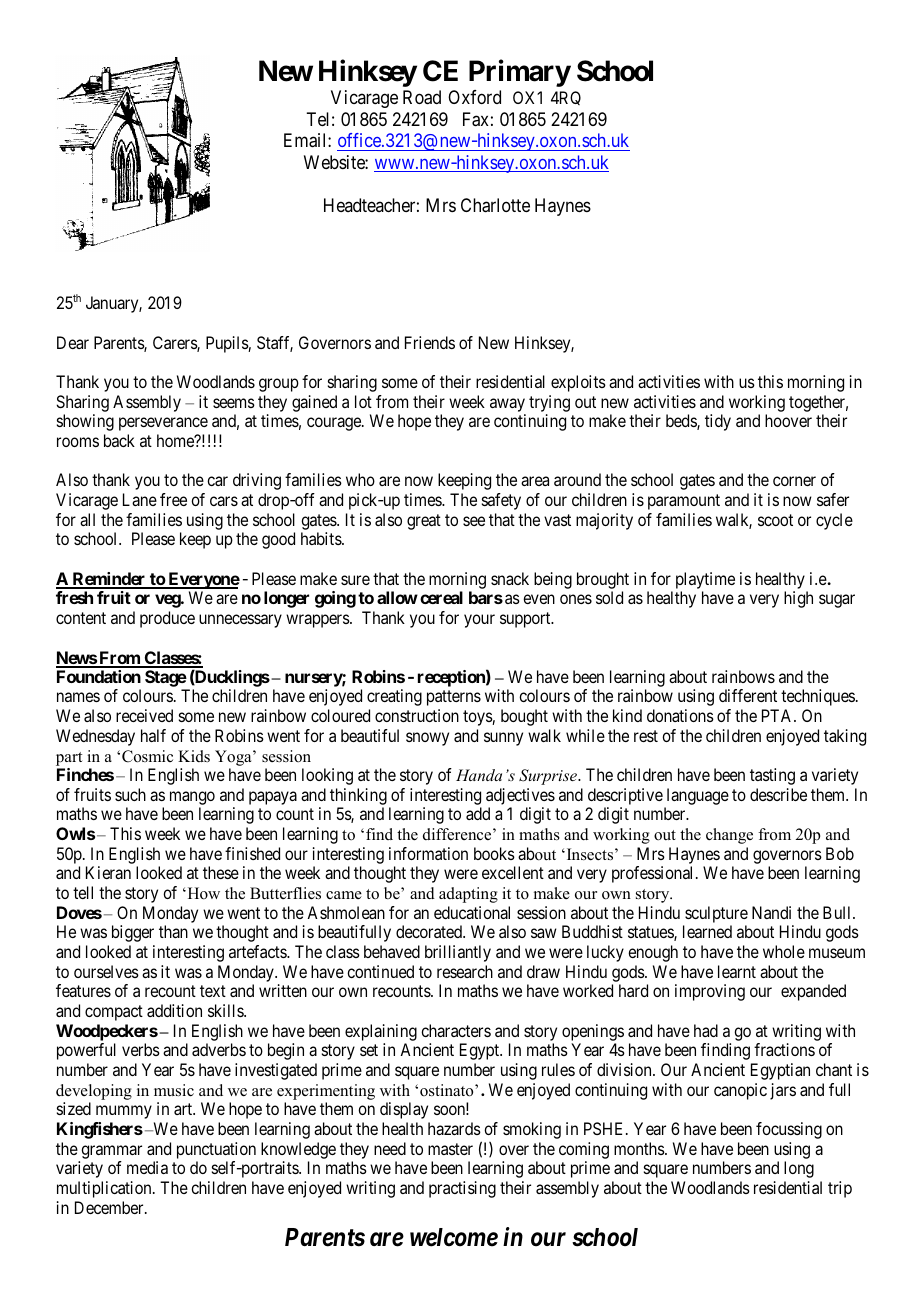  I want to click on your, so click(479, 621).
